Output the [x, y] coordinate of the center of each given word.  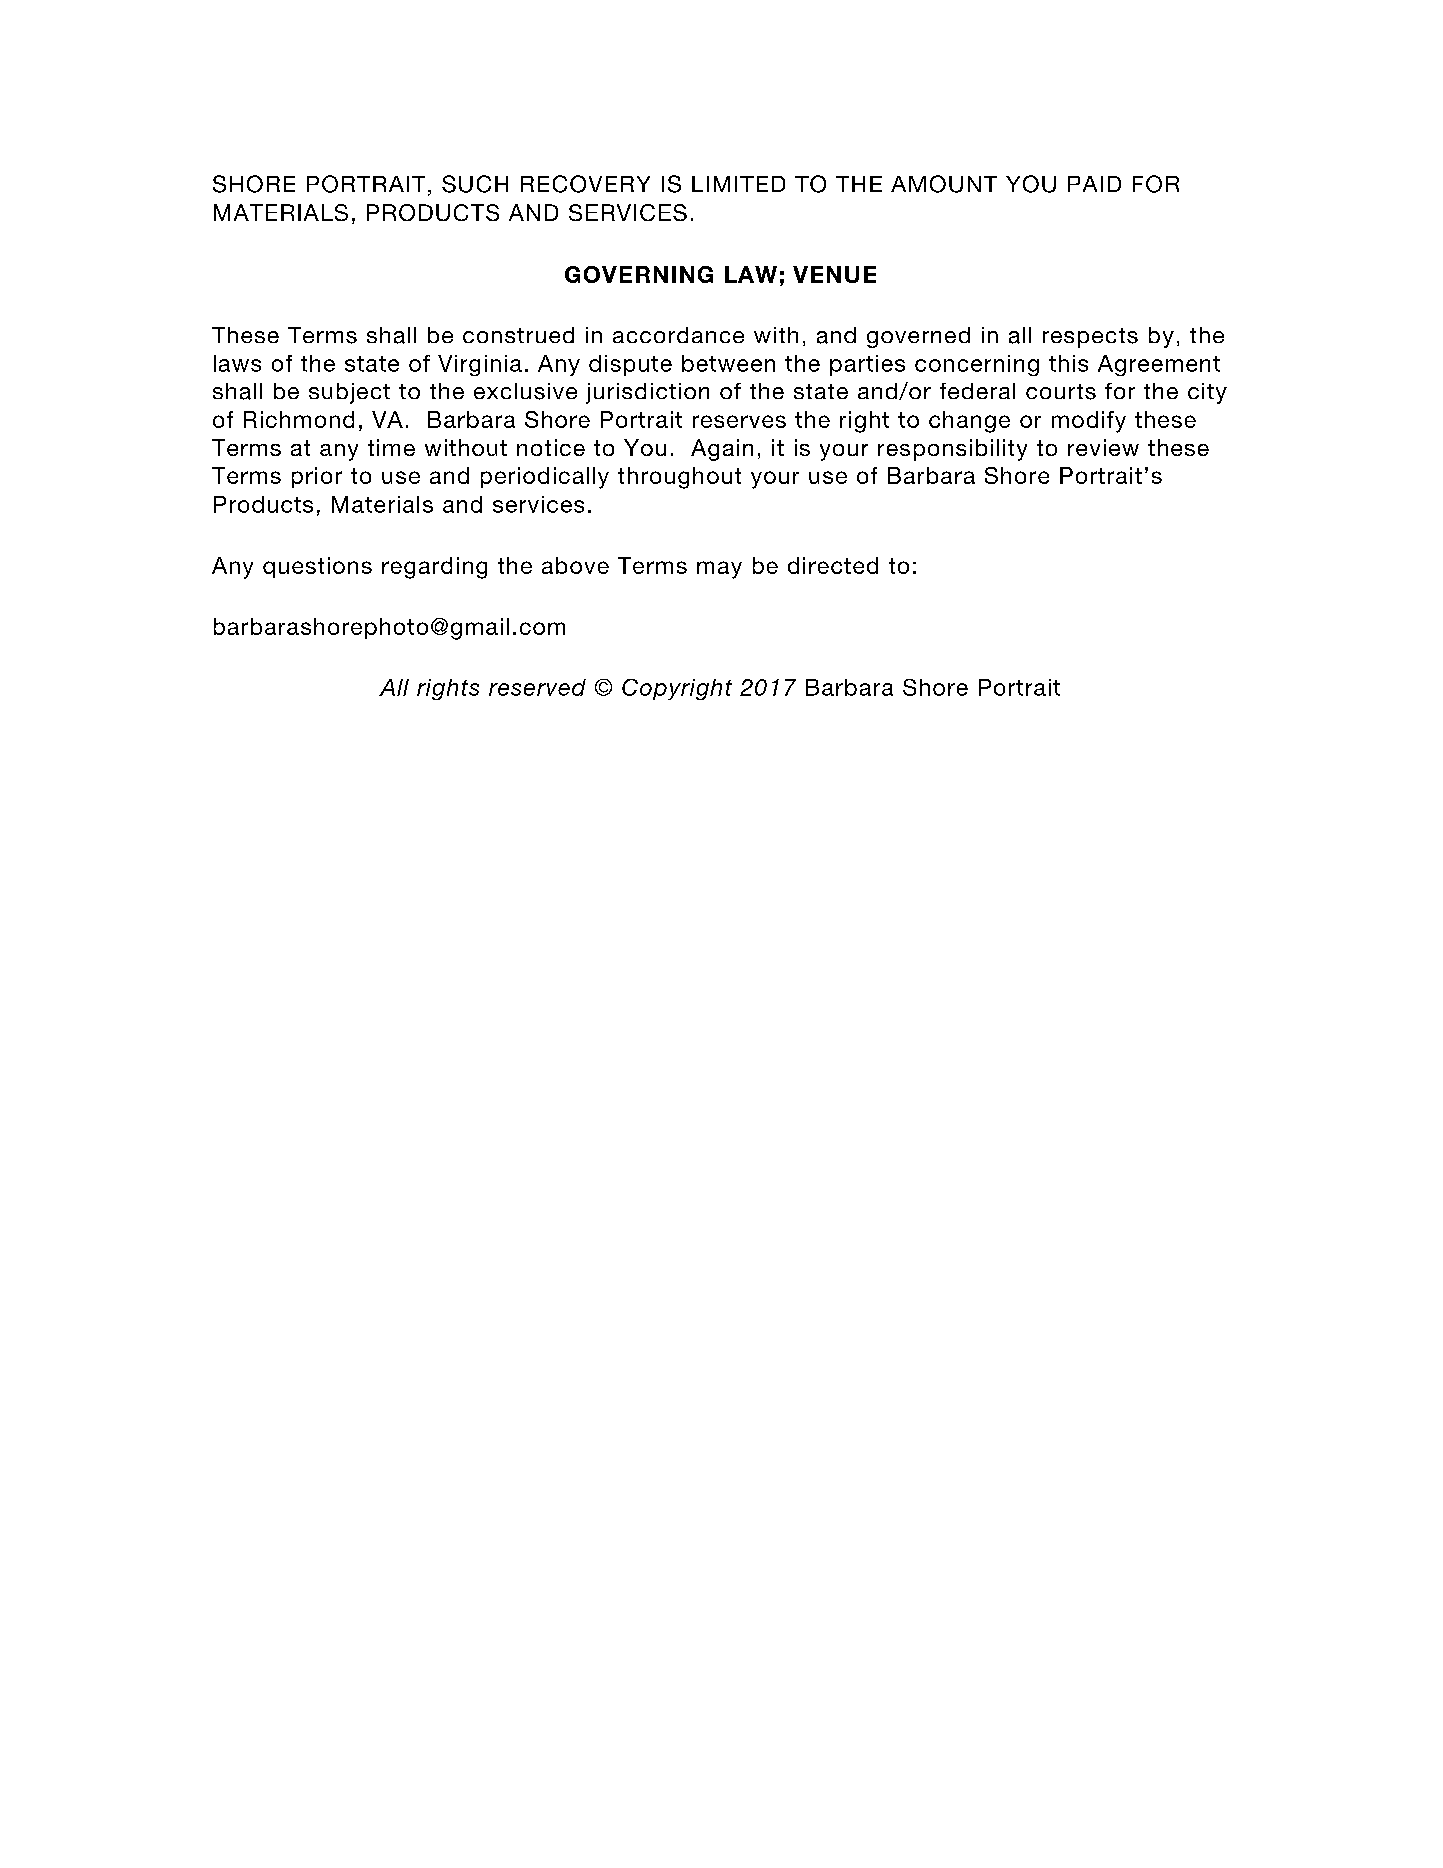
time [391, 447]
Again [722, 450]
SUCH [475, 184]
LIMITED [738, 184]
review [1103, 447]
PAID [1094, 184]
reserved [537, 687]
